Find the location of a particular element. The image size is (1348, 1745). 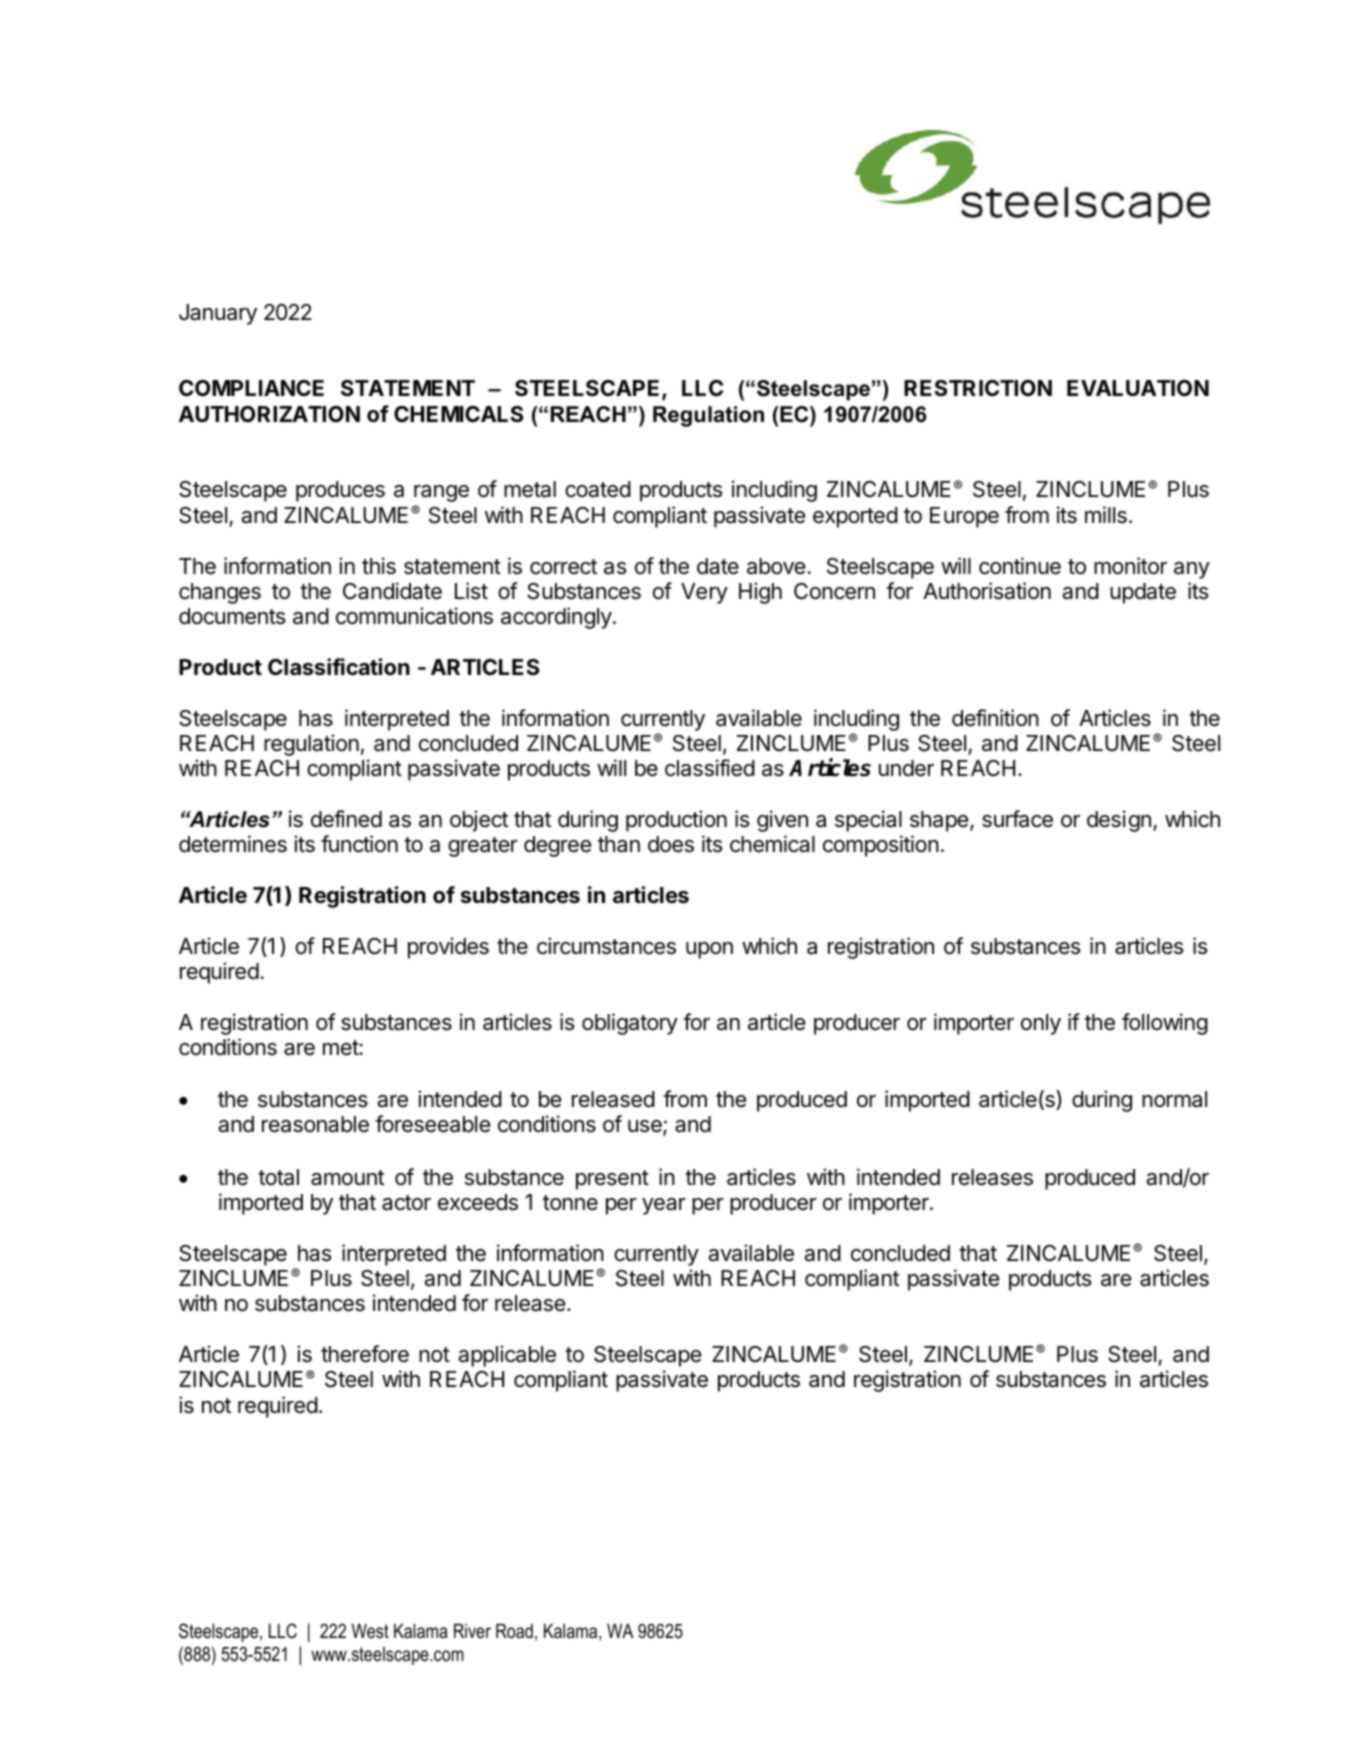

EVALUATION is located at coordinates (1138, 388).
